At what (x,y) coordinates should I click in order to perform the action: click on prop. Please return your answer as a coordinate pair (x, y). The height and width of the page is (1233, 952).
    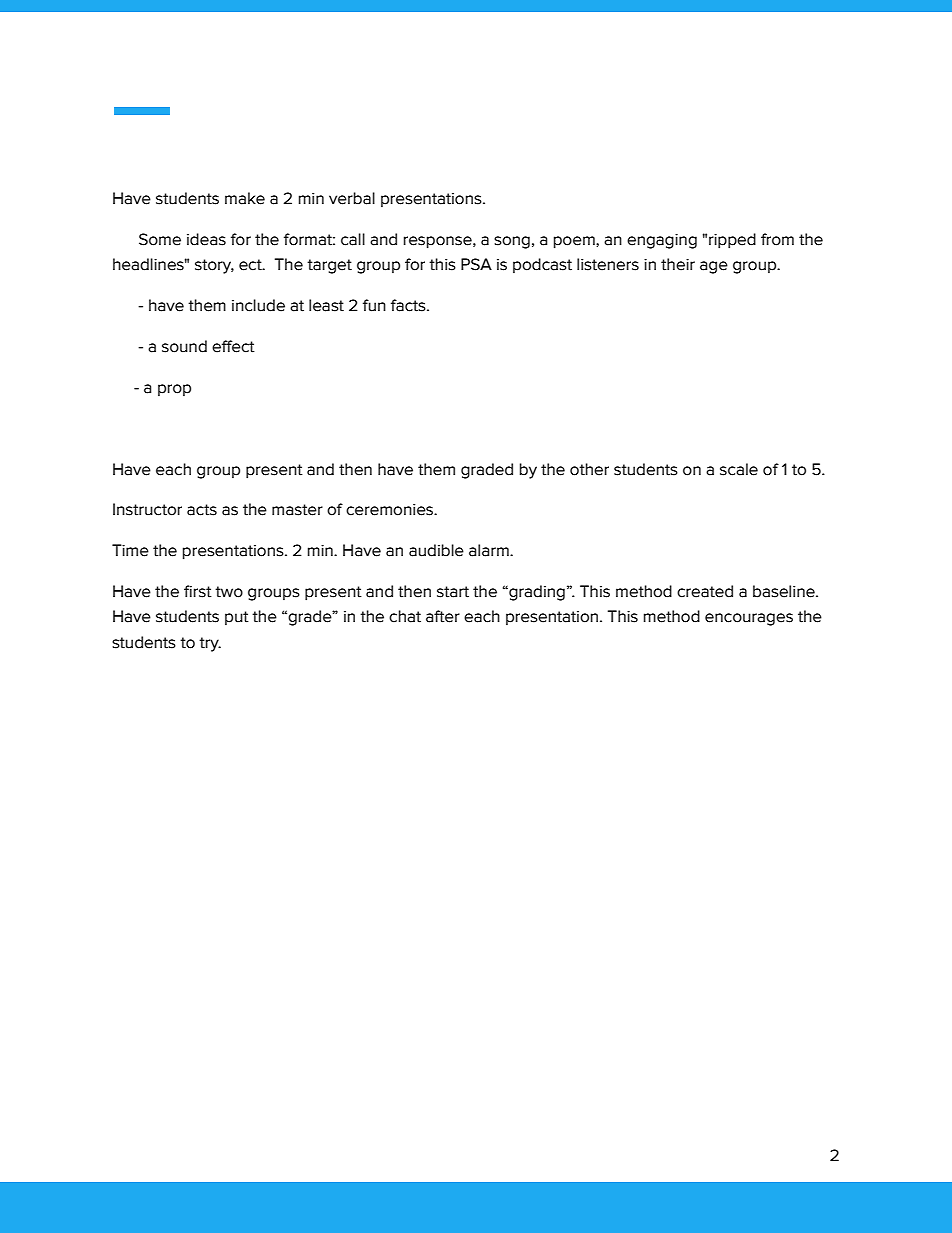
    Looking at the image, I should click on (174, 390).
